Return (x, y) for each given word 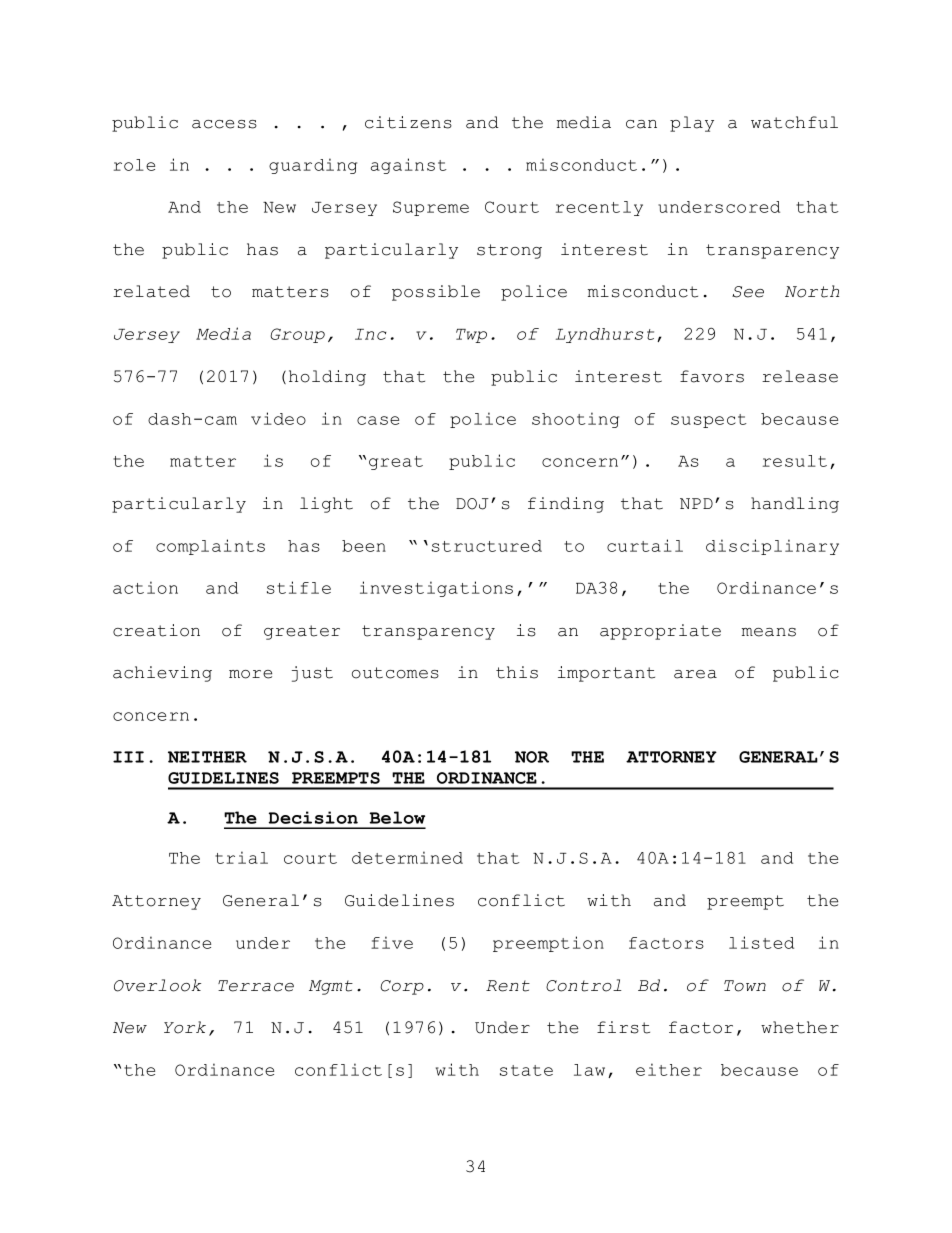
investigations (436, 589)
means (769, 632)
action (145, 587)
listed (761, 942)
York (185, 1027)
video (278, 418)
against (409, 166)
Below (397, 817)
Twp (471, 336)
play (692, 124)
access (224, 124)
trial (241, 857)
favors (712, 376)
